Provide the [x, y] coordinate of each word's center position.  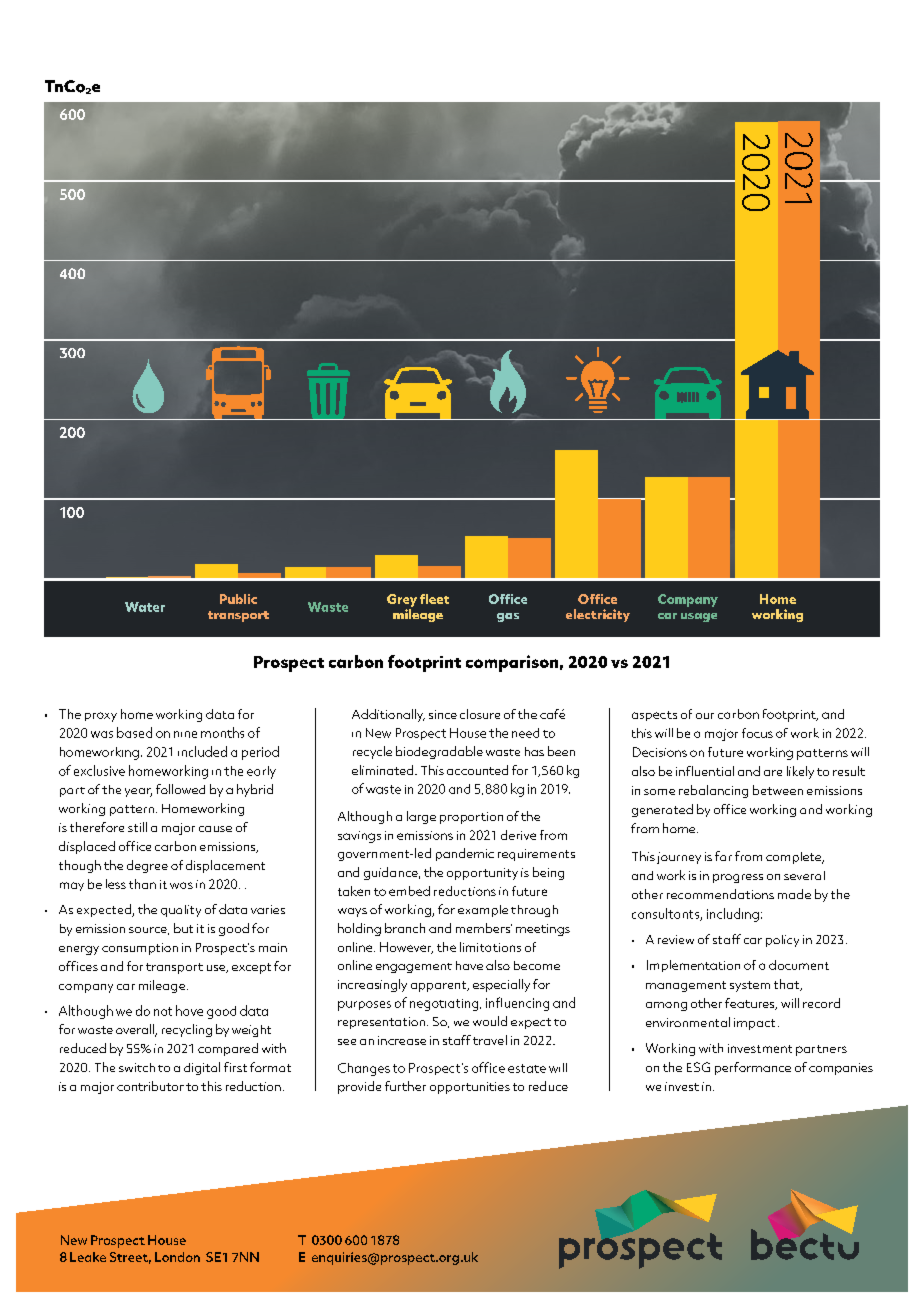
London [177, 1257]
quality [181, 911]
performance [753, 1068]
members [484, 928]
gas [508, 617]
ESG [698, 1067]
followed [180, 789]
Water [145, 607]
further [405, 1086]
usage [699, 617]
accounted [477, 770]
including [733, 915]
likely [800, 772]
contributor [150, 1086]
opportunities [470, 1088]
